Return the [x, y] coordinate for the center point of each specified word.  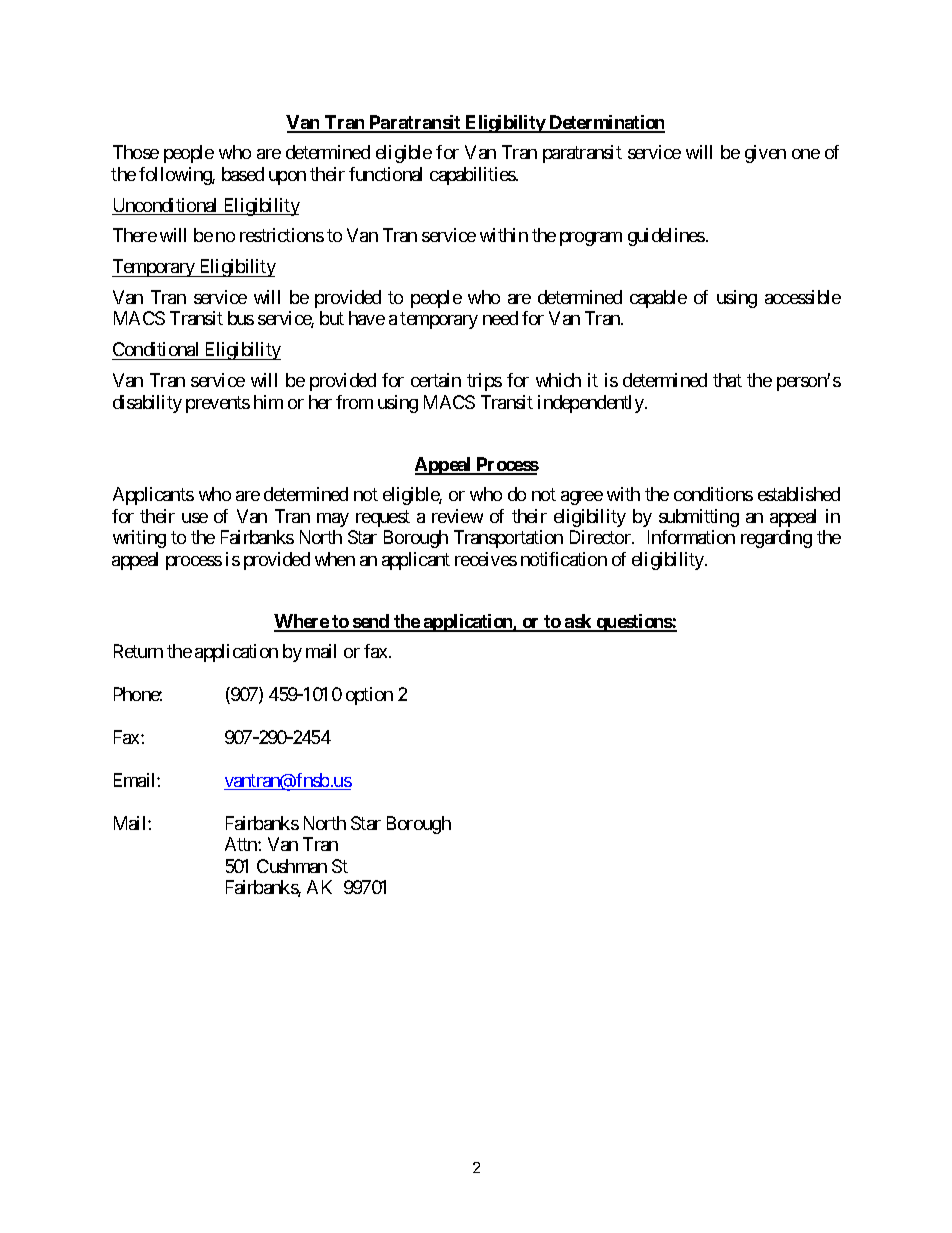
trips [484, 382]
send [371, 622]
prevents [218, 404]
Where [302, 622]
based [243, 174]
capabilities [473, 176]
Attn [242, 844]
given [765, 154]
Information [691, 537]
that [727, 380]
